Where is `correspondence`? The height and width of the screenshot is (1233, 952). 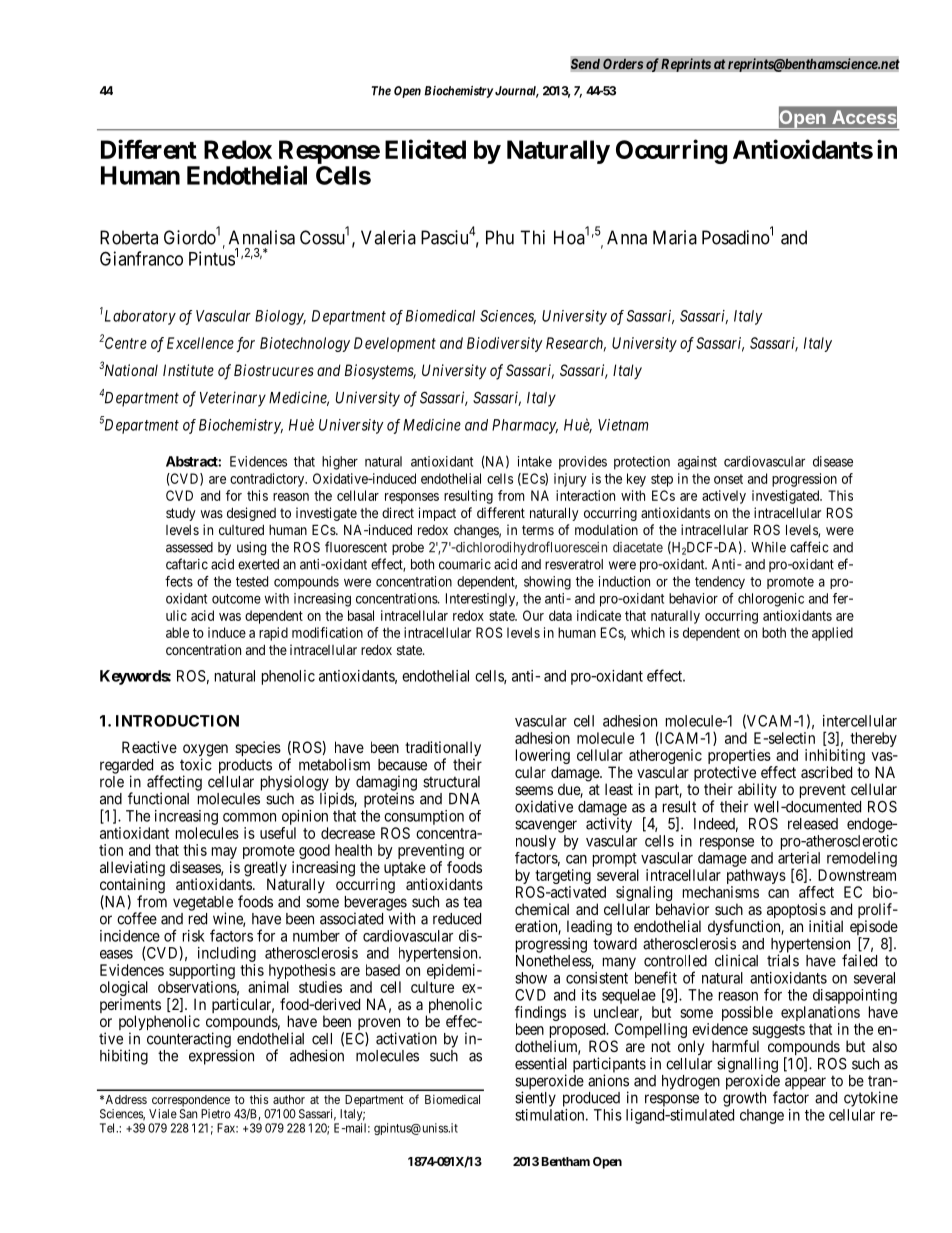
correspondence is located at coordinates (191, 1101).
